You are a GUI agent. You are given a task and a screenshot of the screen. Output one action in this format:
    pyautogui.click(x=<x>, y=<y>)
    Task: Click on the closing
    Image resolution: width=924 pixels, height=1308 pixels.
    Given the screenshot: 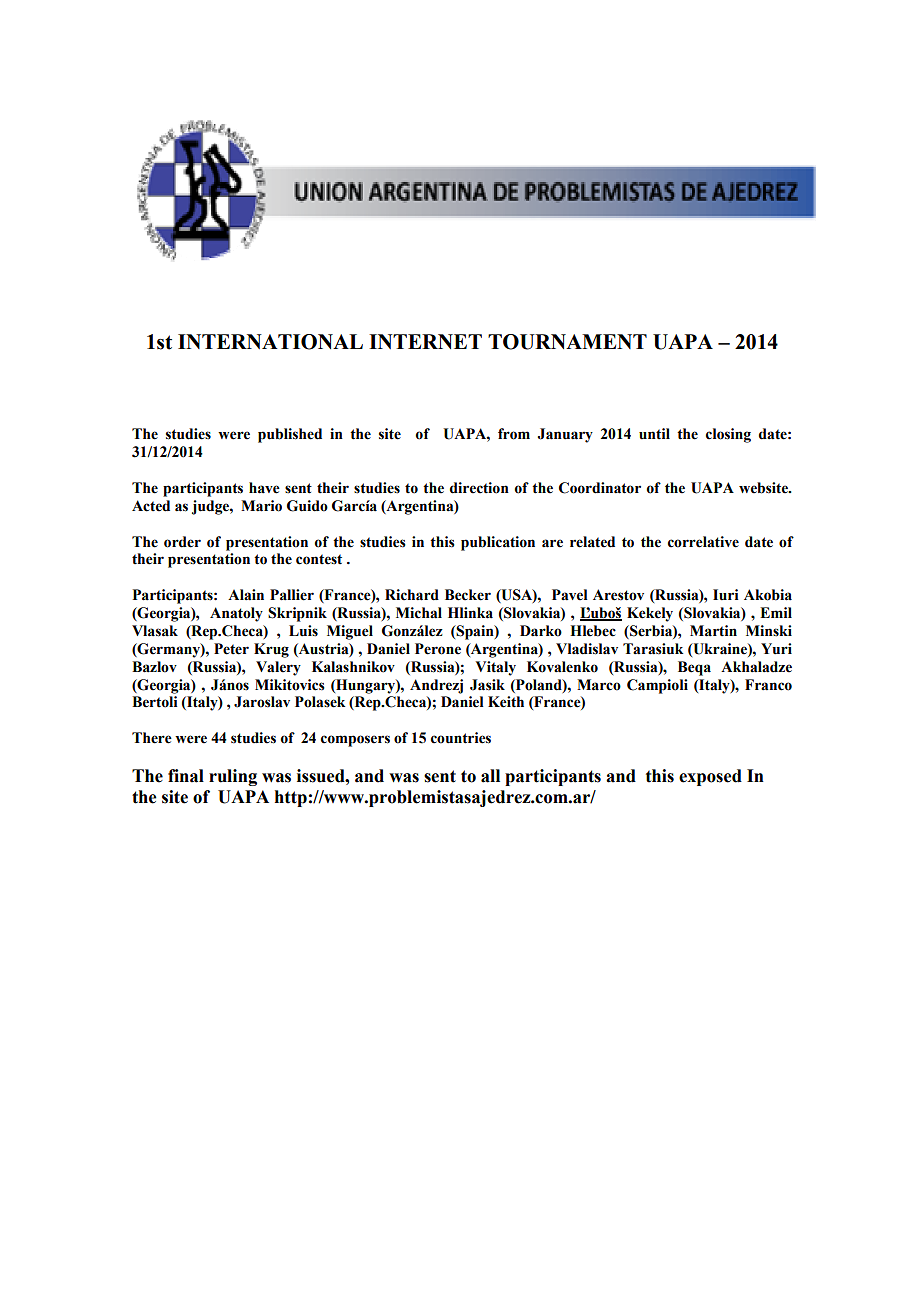 What is the action you would take?
    pyautogui.click(x=728, y=435)
